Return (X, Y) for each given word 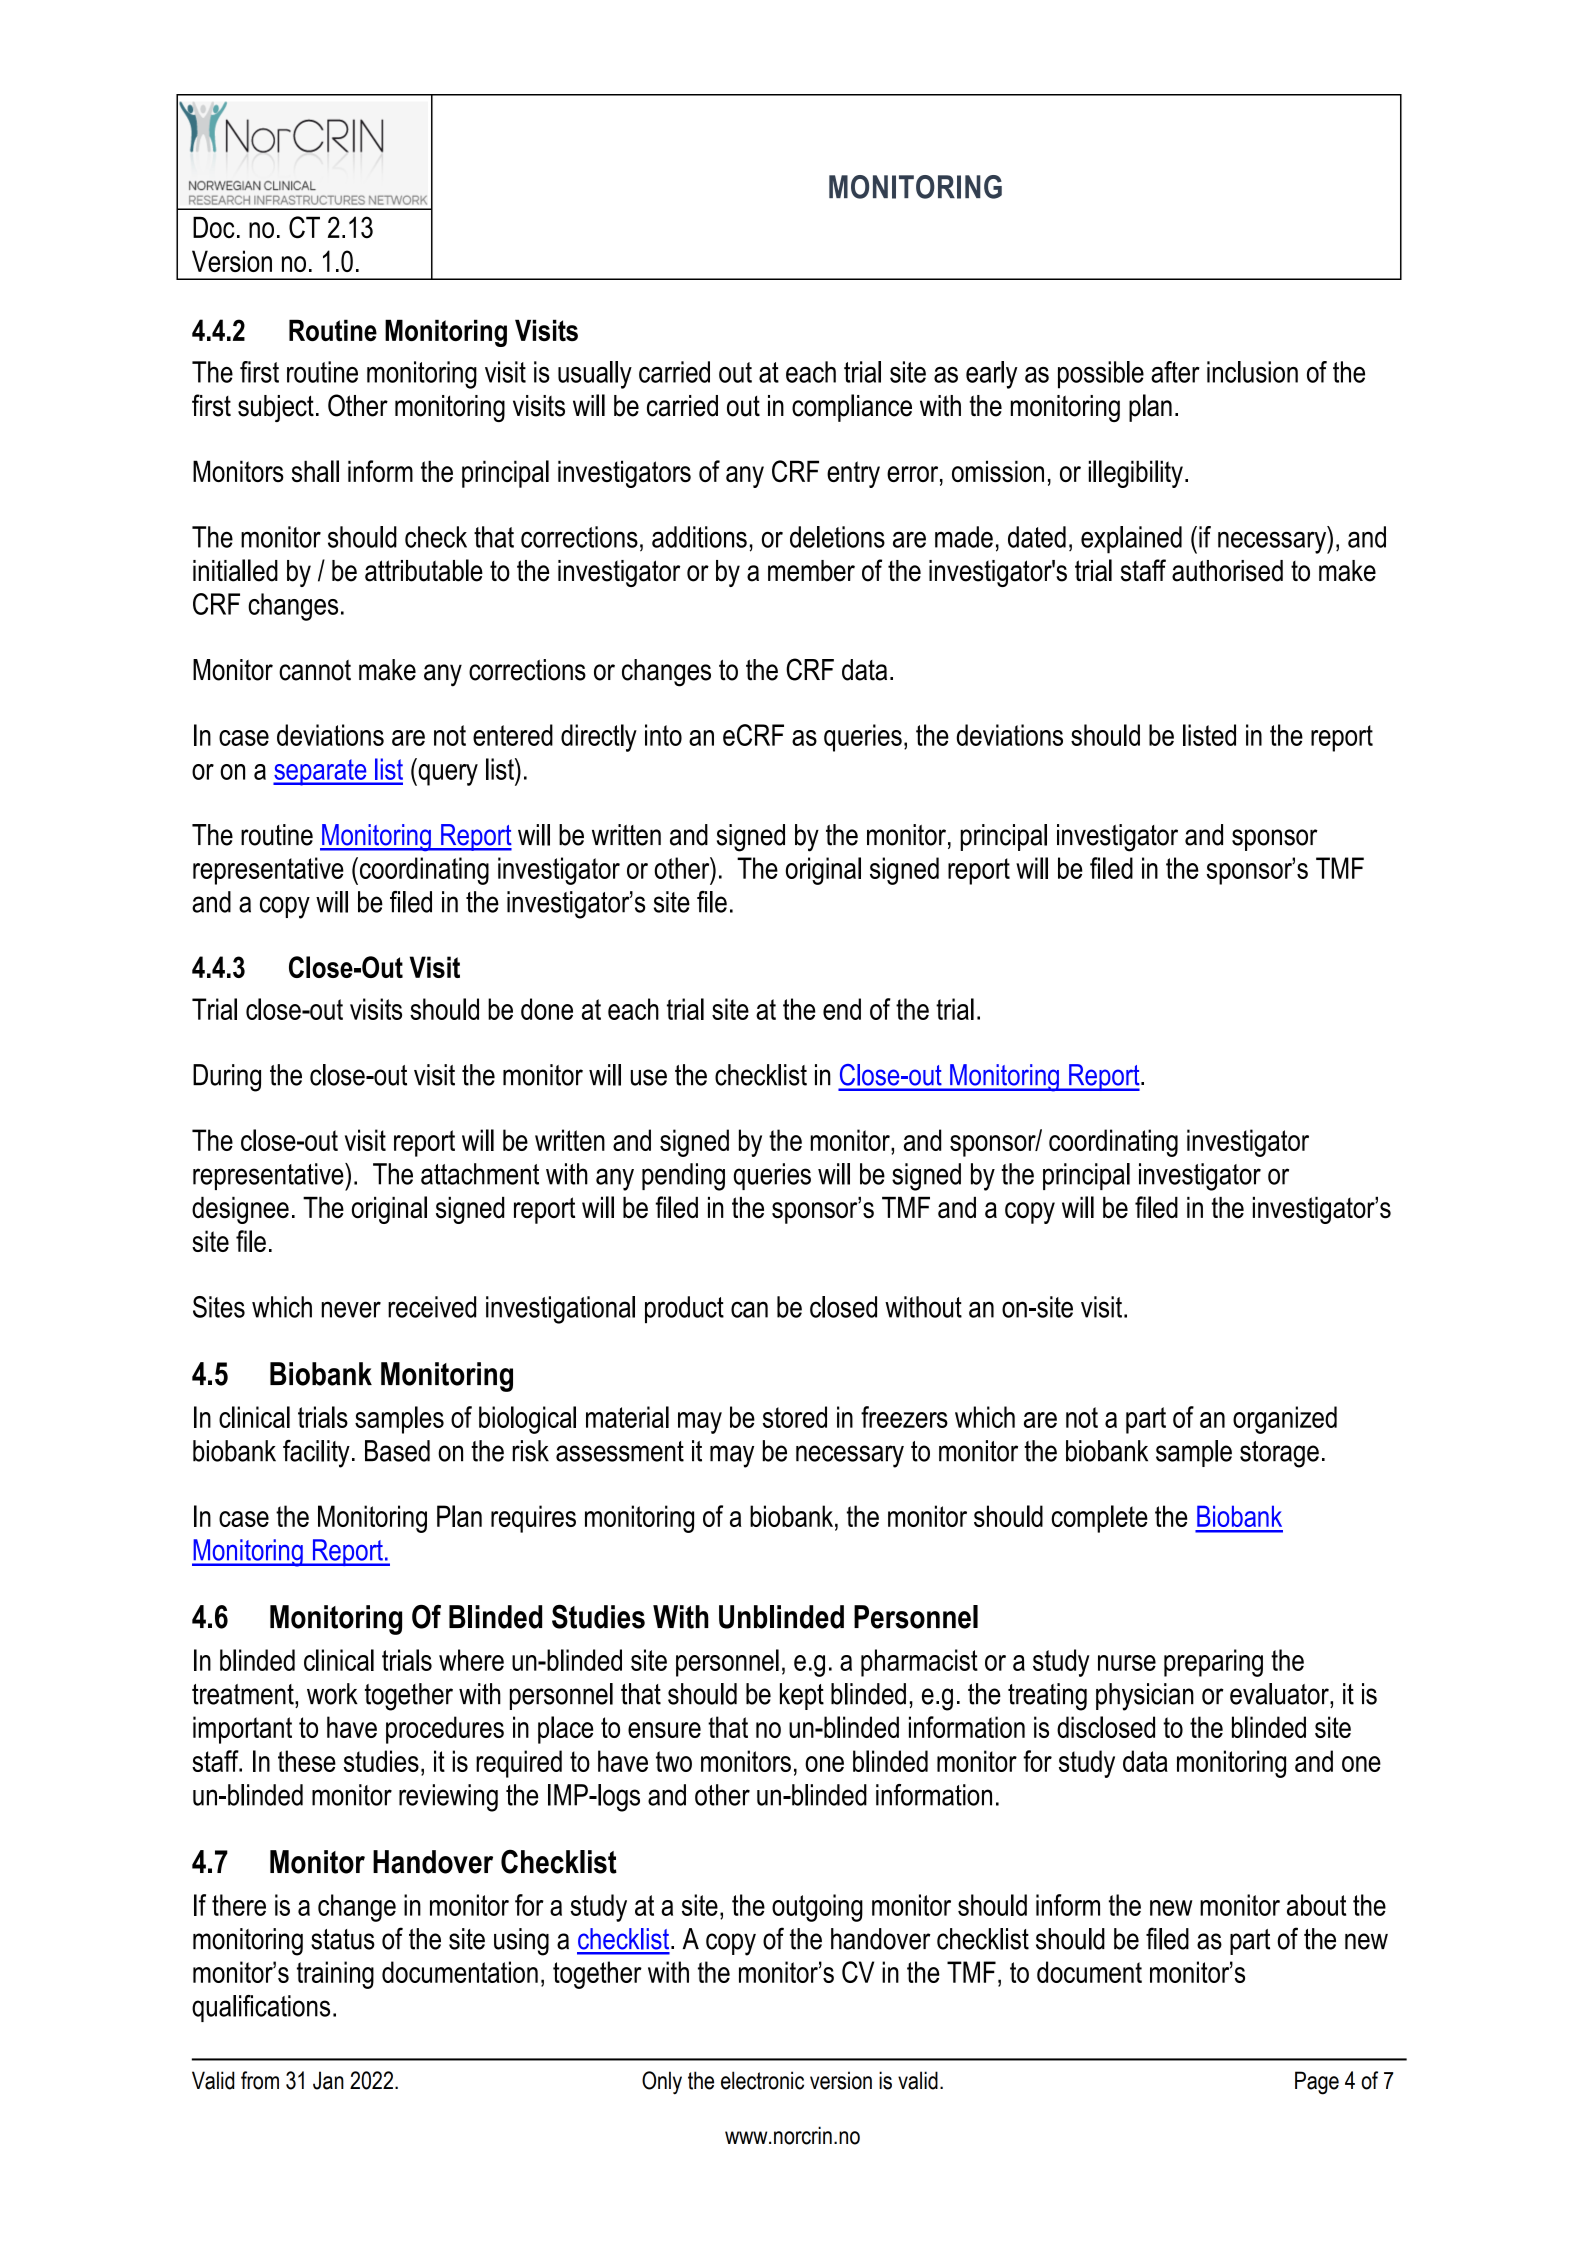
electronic (762, 2080)
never (351, 1309)
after (1175, 372)
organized (1285, 1420)
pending (683, 1177)
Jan (328, 2080)
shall (315, 471)
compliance (852, 408)
